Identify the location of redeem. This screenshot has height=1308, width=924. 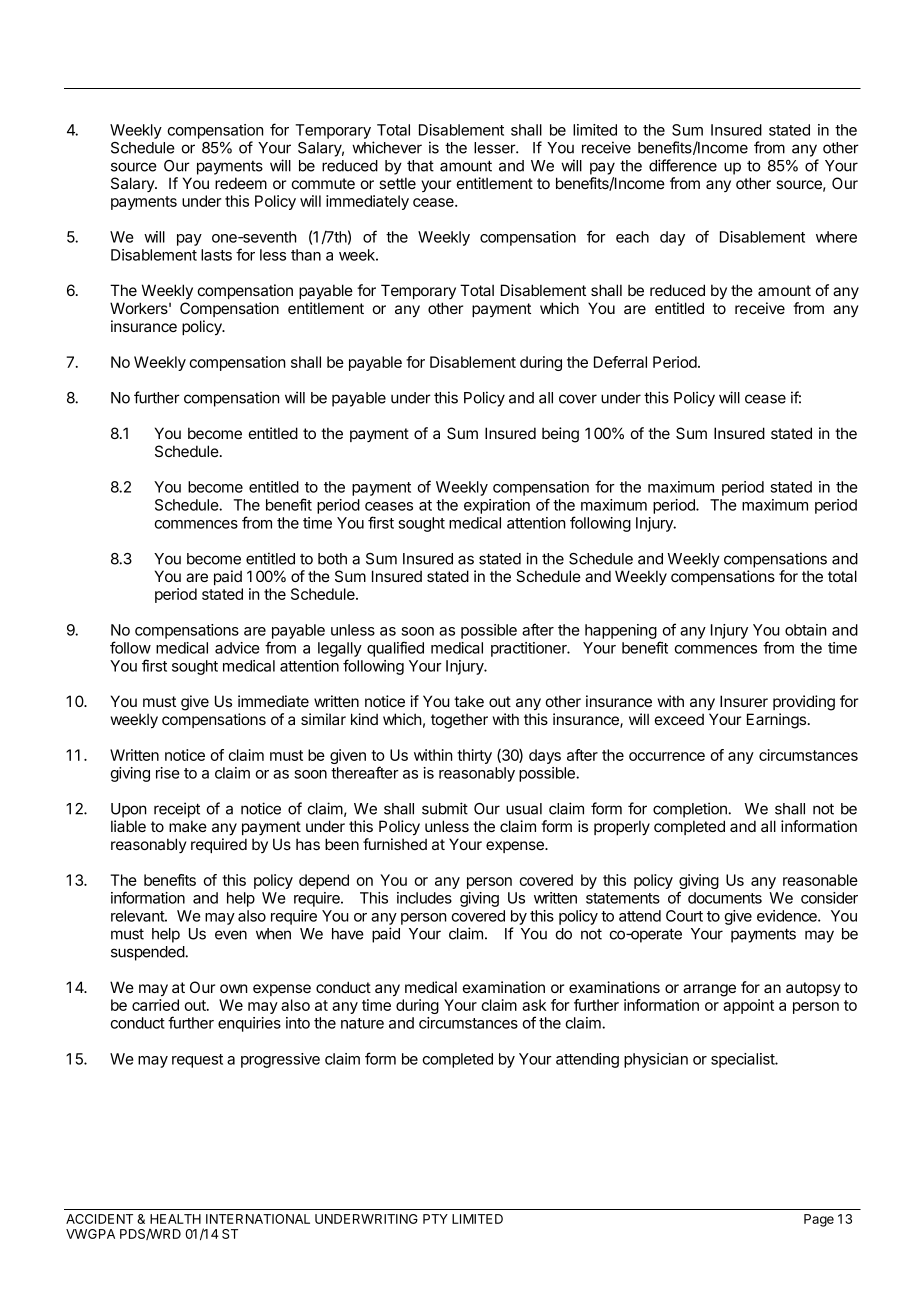
(241, 183).
